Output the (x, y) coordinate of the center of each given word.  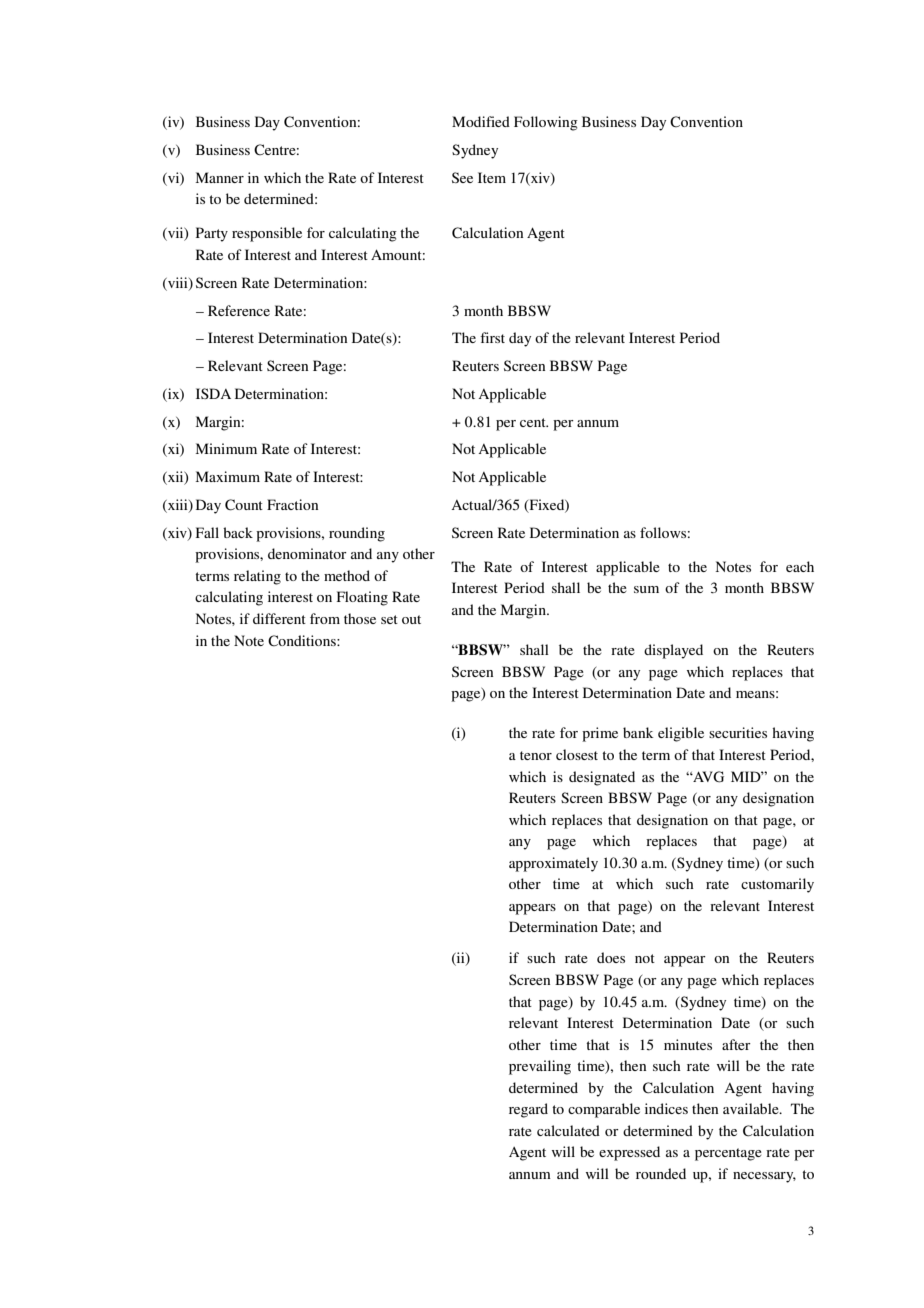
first (492, 337)
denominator (307, 553)
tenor (536, 755)
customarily (777, 885)
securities (738, 732)
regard (528, 1110)
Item (492, 177)
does (611, 957)
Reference (239, 310)
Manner (220, 177)
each (800, 566)
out (411, 619)
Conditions (303, 641)
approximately (553, 864)
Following (546, 123)
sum (646, 589)
